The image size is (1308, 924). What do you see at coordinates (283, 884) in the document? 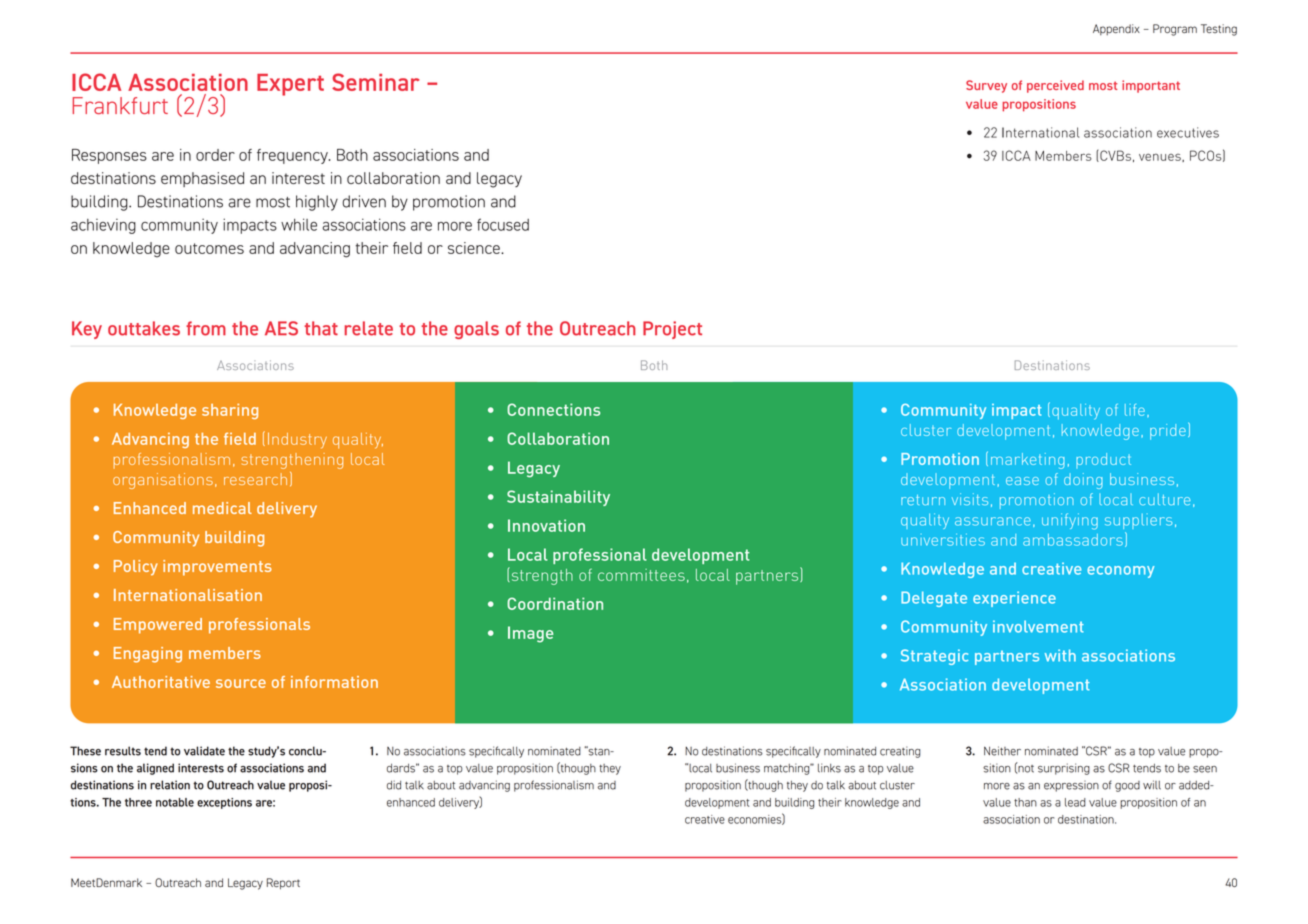
I see `Report` at bounding box center [283, 884].
